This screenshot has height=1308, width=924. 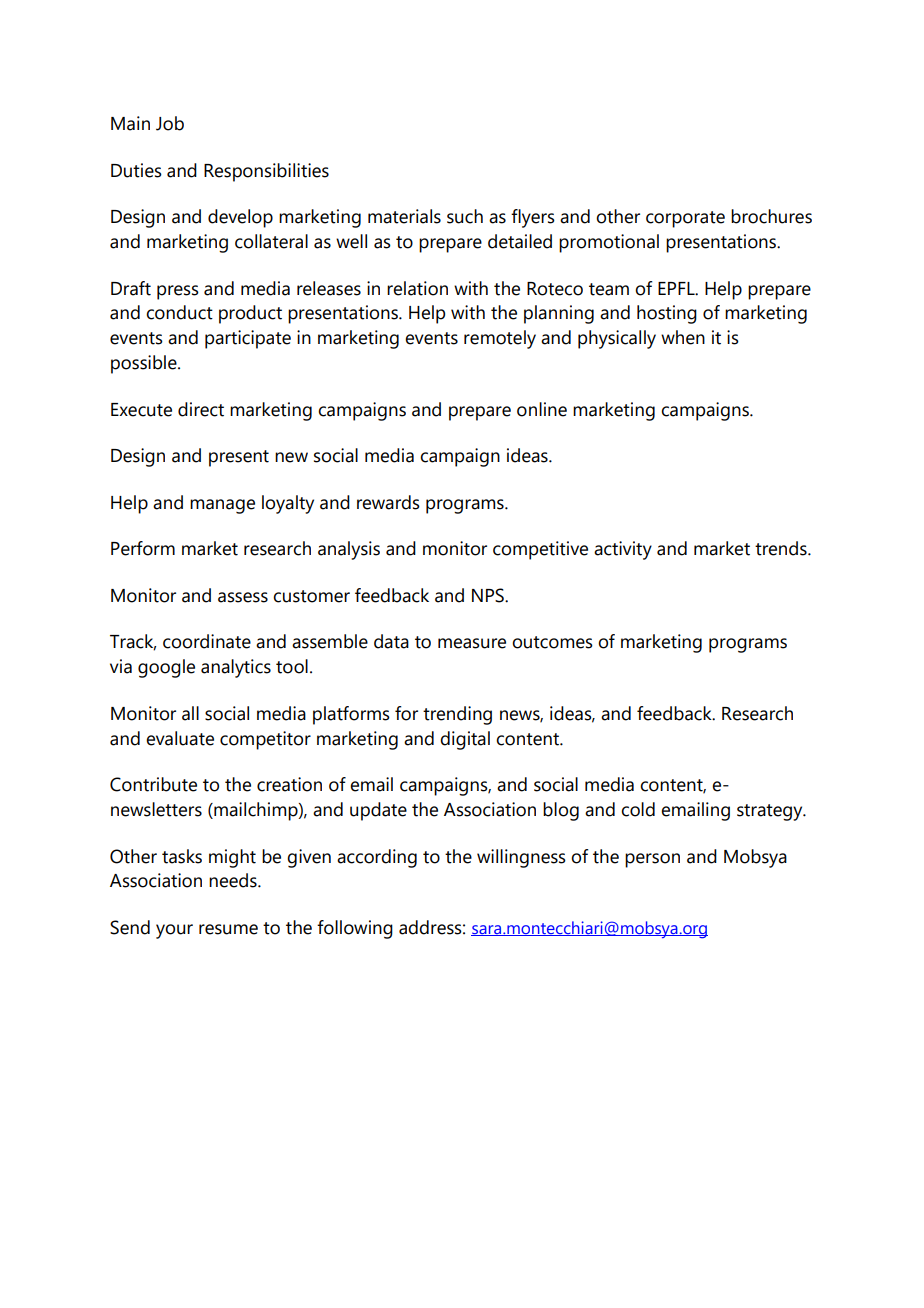 What do you see at coordinates (207, 641) in the screenshot?
I see `coordinate` at bounding box center [207, 641].
